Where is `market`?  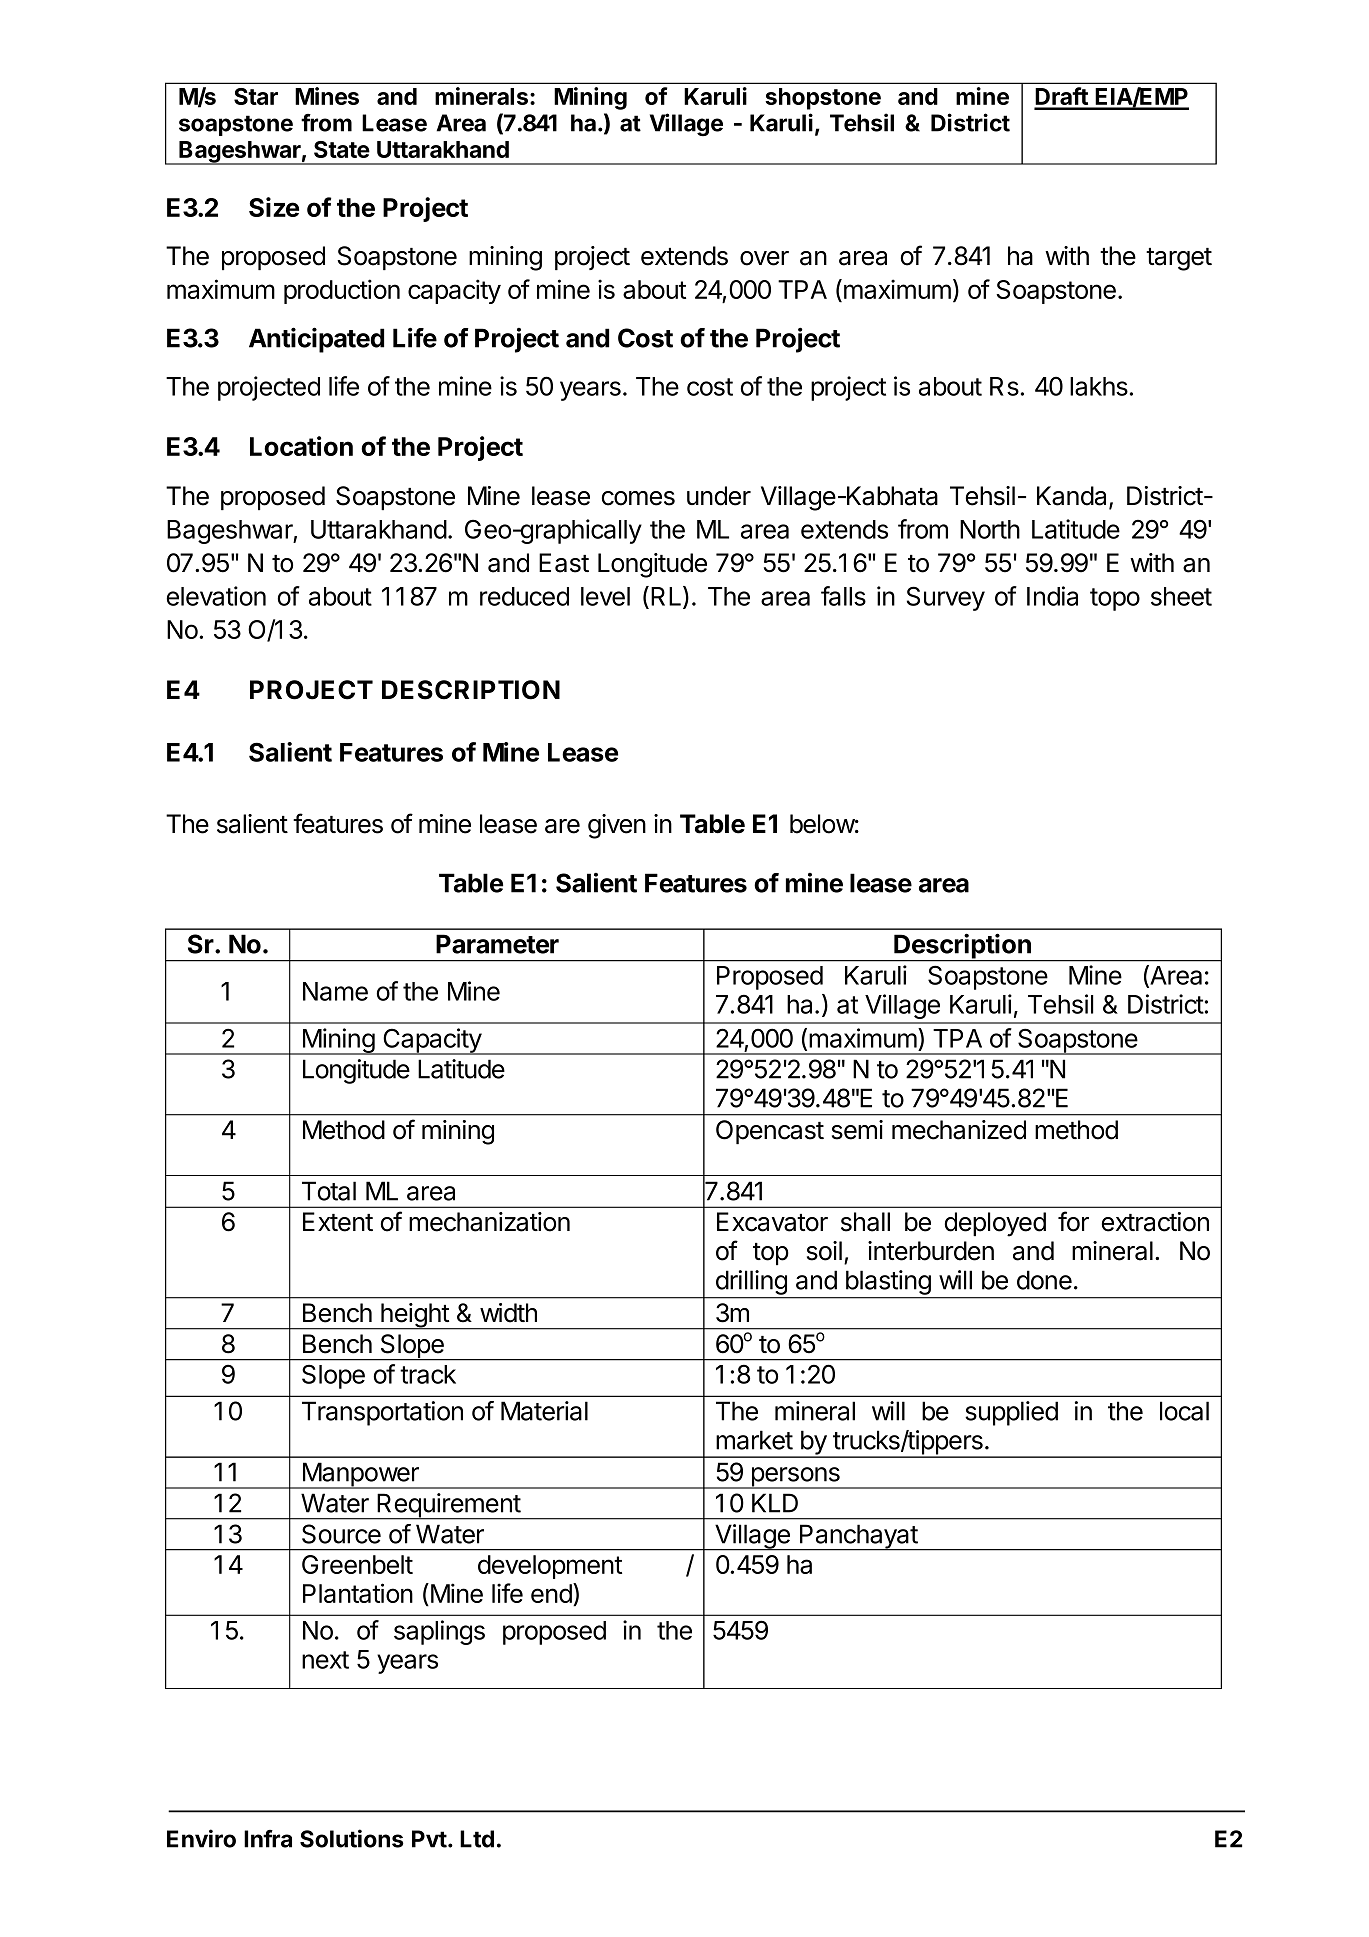
market is located at coordinates (754, 1440).
